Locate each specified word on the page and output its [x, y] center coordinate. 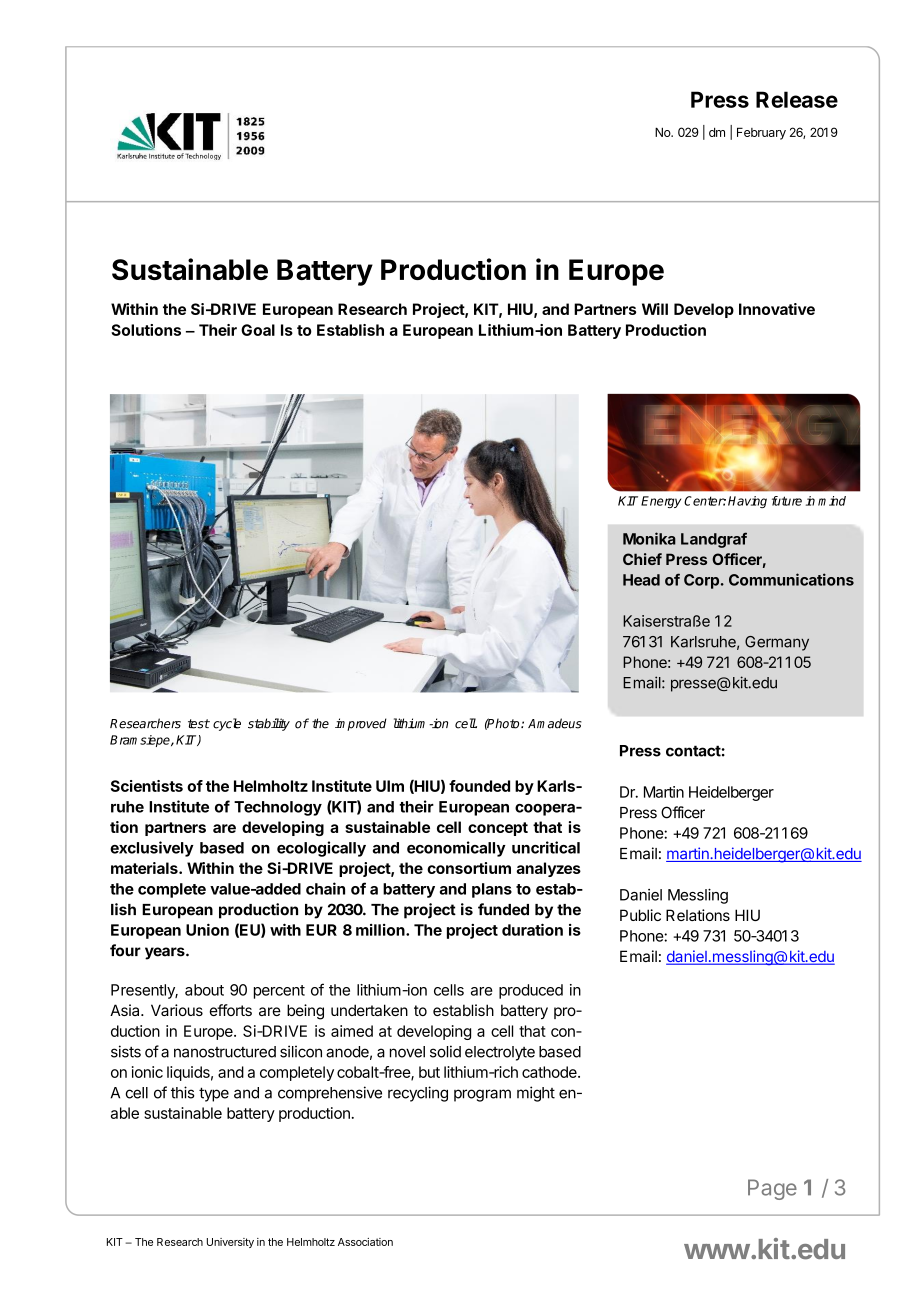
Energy [661, 502]
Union [207, 929]
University [230, 1243]
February [761, 133]
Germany [777, 643]
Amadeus [555, 723]
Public [640, 915]
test [199, 724]
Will [655, 309]
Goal [258, 330]
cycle [227, 724]
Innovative [777, 309]
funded [503, 909]
